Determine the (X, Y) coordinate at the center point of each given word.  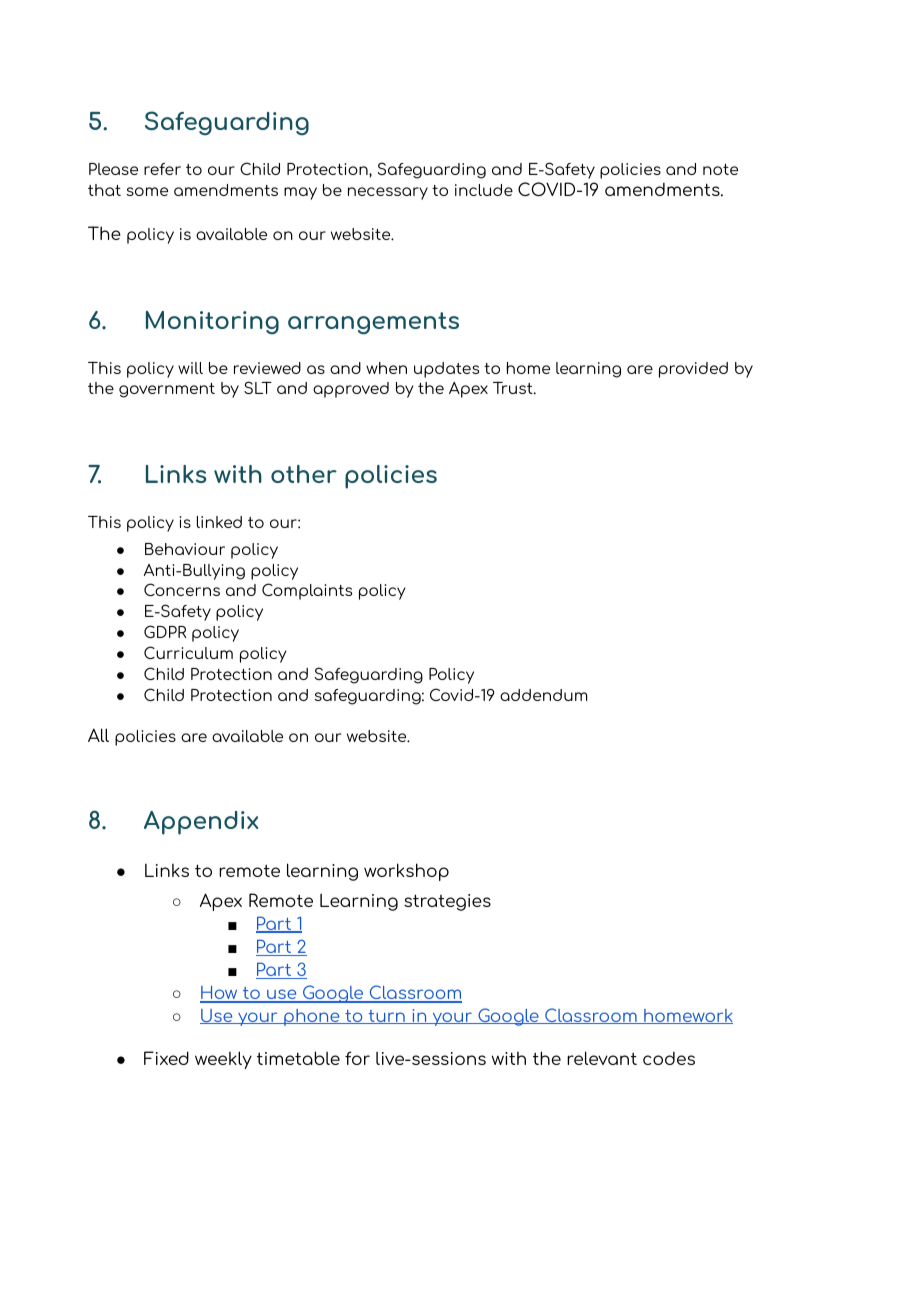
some (147, 191)
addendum (543, 695)
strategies (447, 902)
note (720, 169)
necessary (388, 193)
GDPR (165, 631)
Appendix (201, 823)
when (386, 368)
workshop (406, 872)
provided (693, 370)
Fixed (166, 1058)
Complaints (307, 591)
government (167, 390)
